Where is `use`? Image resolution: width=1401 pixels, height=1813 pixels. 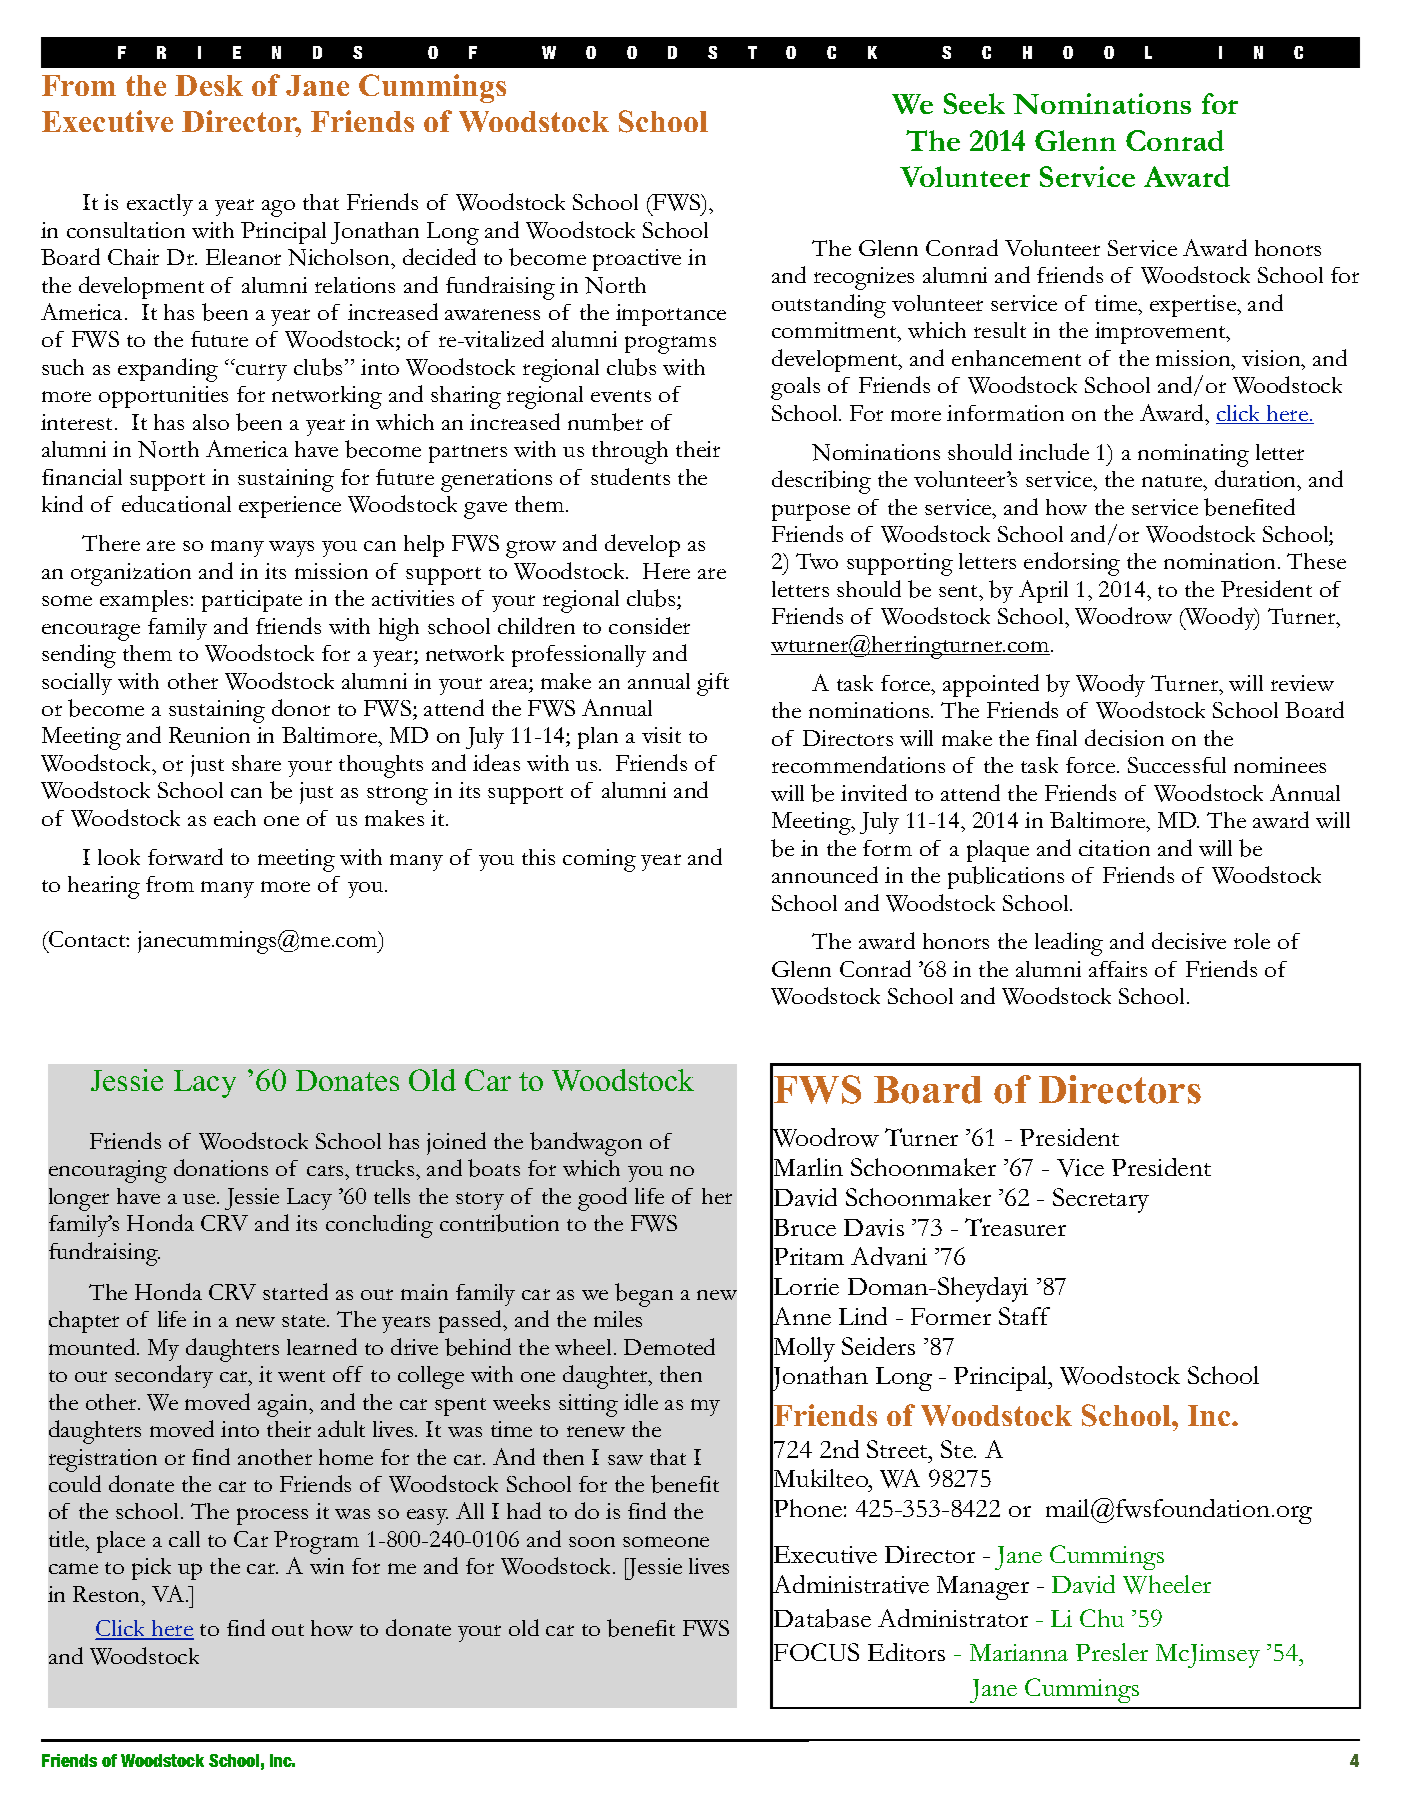 use is located at coordinates (200, 1199).
